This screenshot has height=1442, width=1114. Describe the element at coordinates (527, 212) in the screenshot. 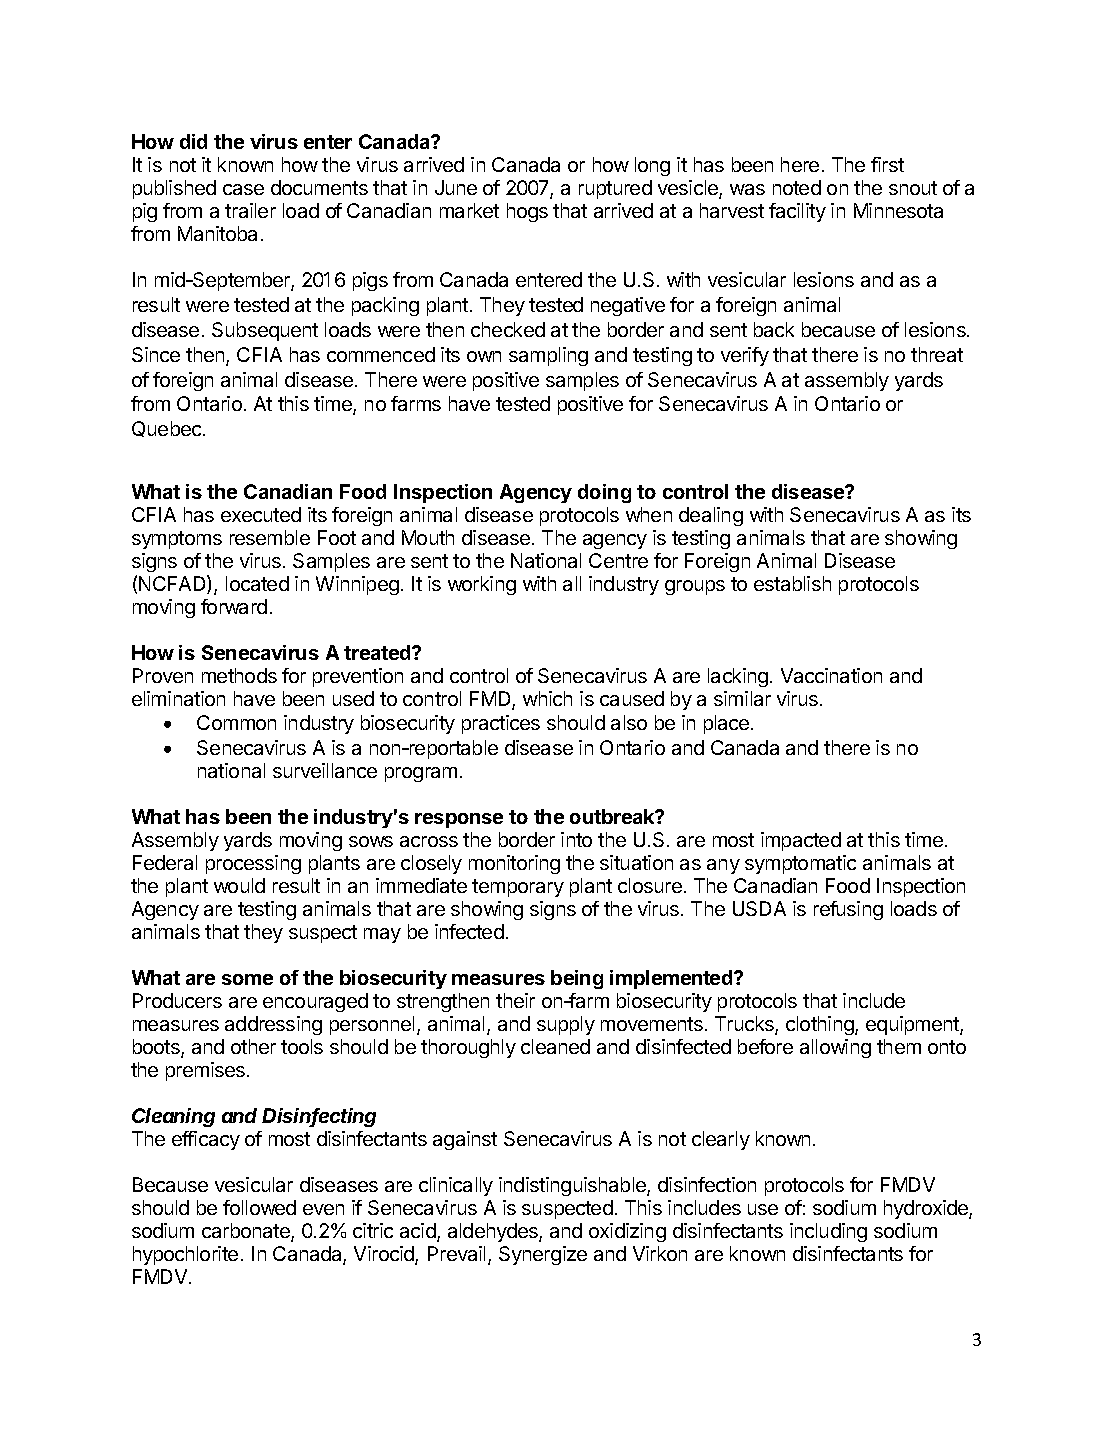

I see `hogs` at that location.
